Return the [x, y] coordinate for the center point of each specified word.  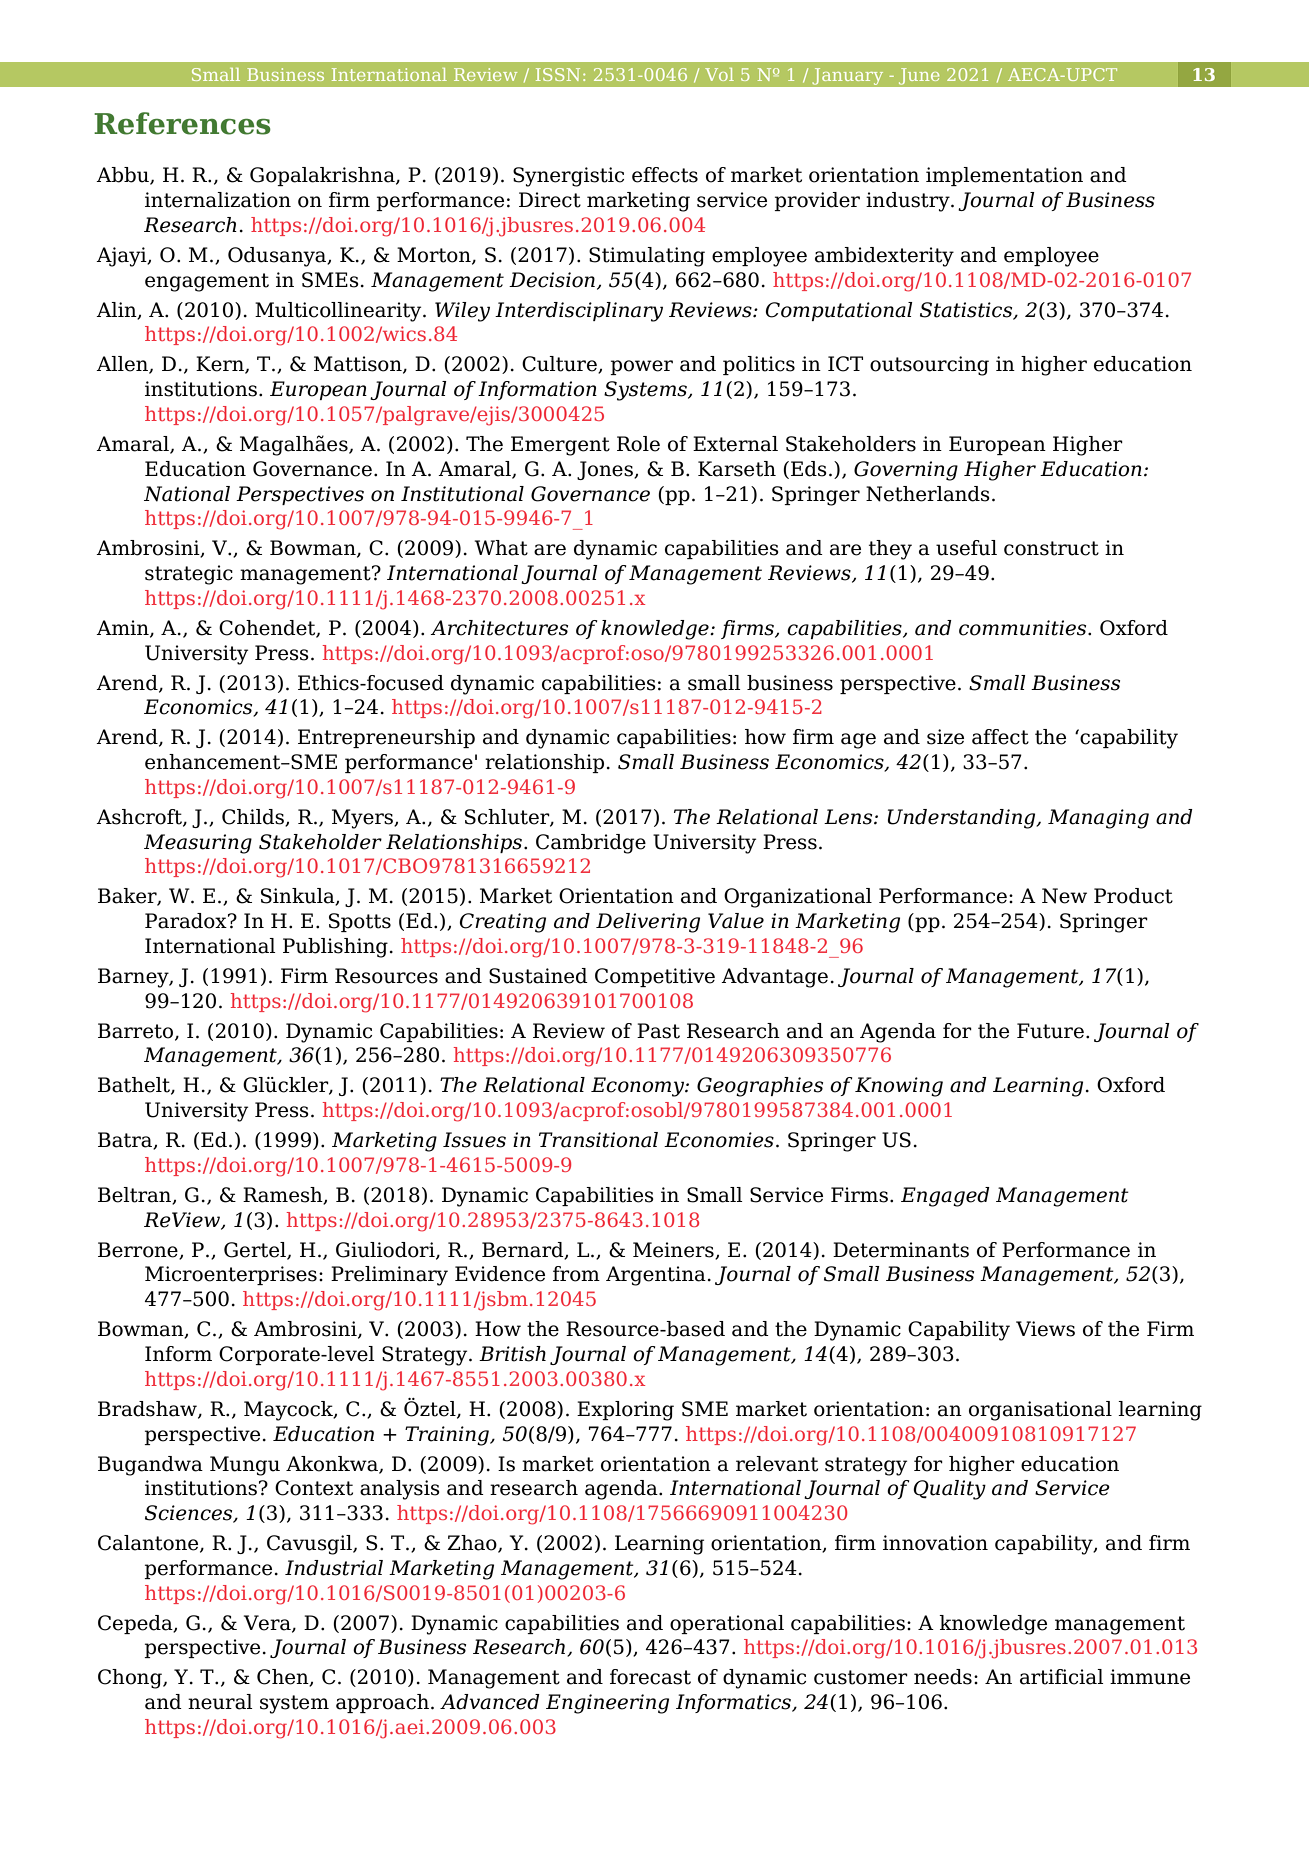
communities [1024, 628]
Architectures [499, 628]
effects [665, 175]
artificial [1062, 1677]
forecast [650, 1677]
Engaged [945, 1197]
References [182, 123]
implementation [1004, 176]
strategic [189, 575]
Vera [268, 1623]
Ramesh [284, 1196]
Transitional [598, 1140]
